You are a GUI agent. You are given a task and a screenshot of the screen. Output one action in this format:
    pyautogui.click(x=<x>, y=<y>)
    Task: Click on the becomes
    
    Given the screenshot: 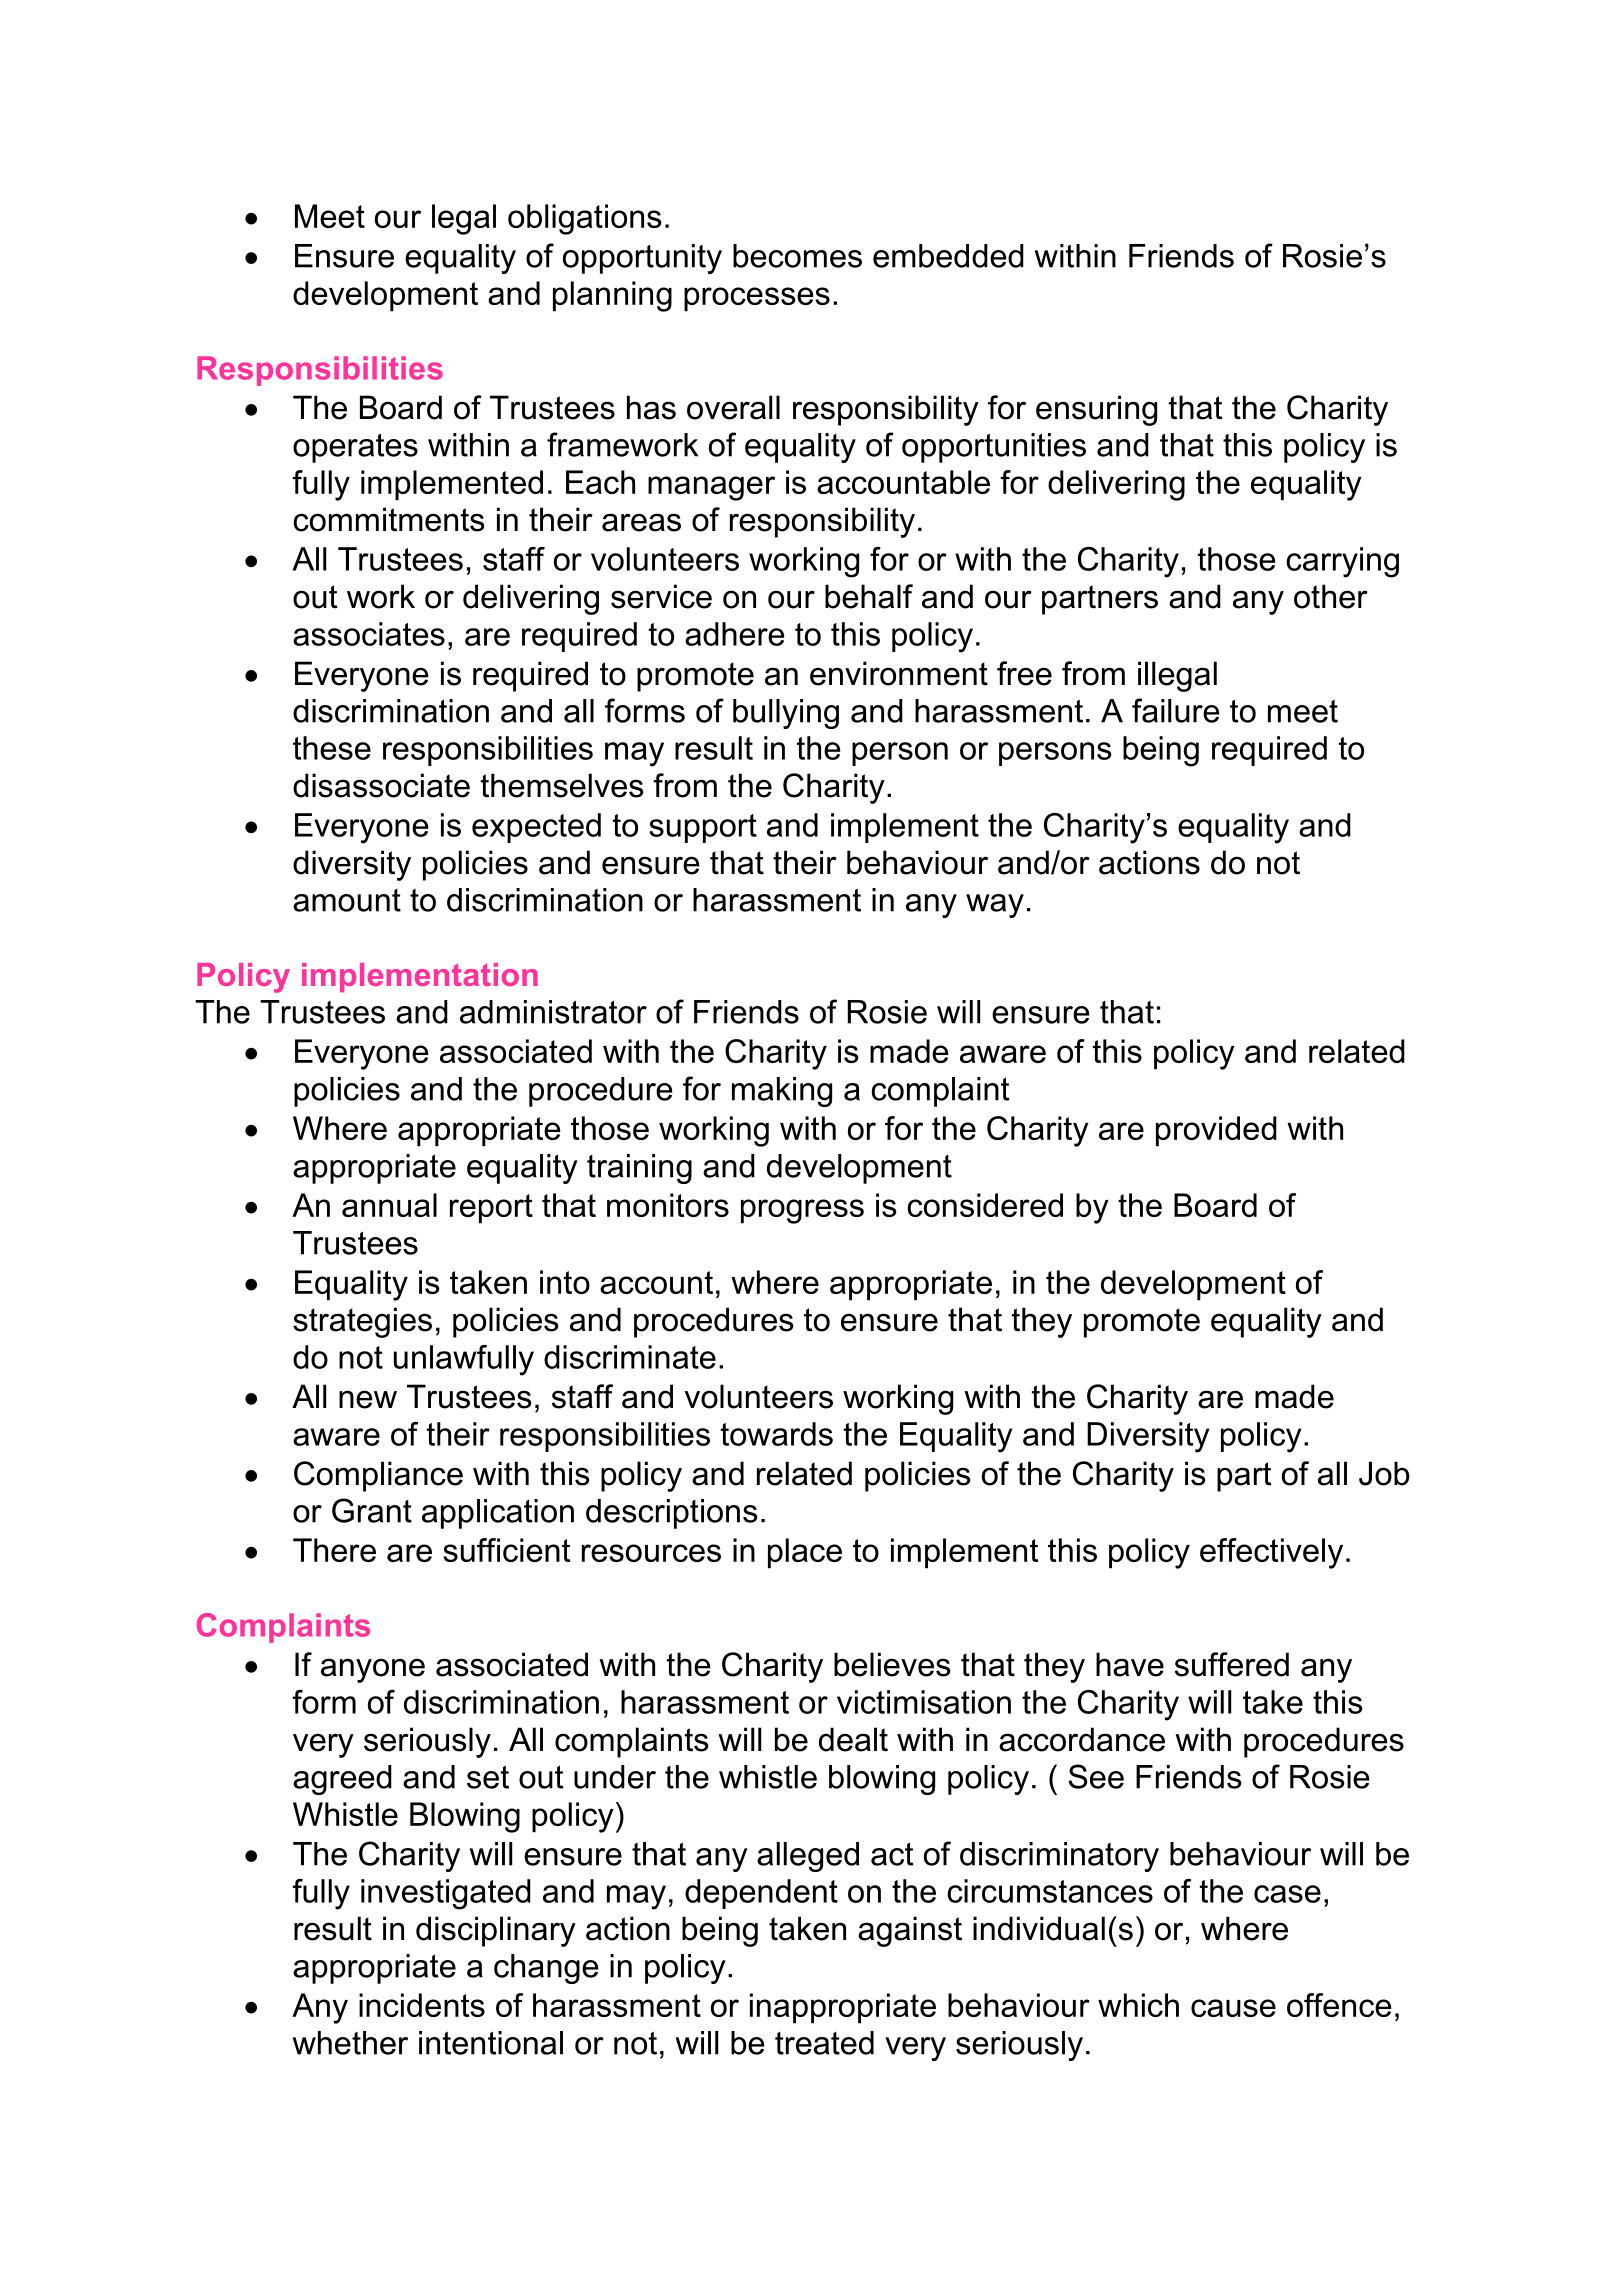 What is the action you would take?
    pyautogui.click(x=797, y=256)
